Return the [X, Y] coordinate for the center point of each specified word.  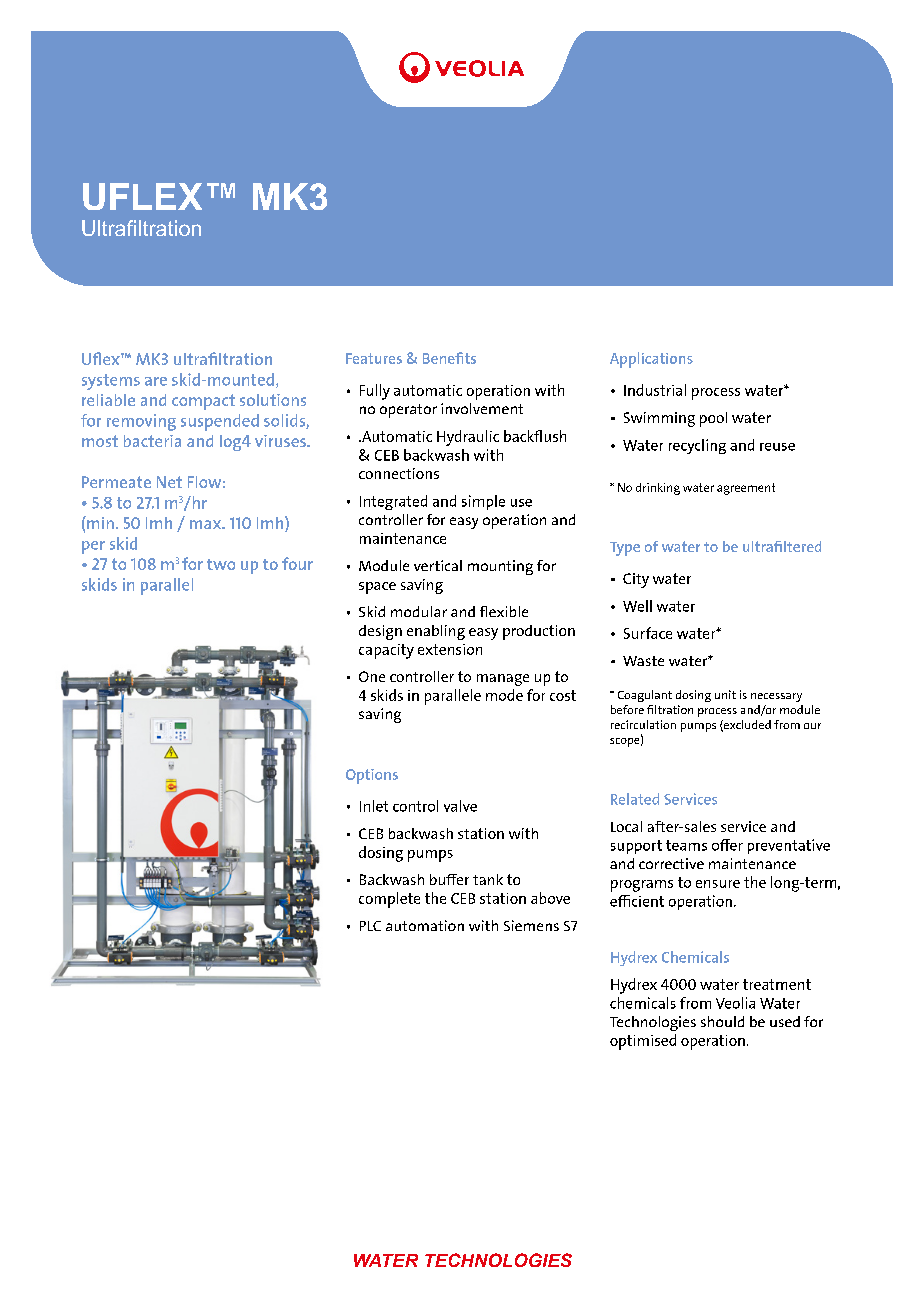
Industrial [655, 390]
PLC [370, 926]
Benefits [449, 358]
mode [504, 695]
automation [425, 925]
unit [725, 694]
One [372, 676]
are [156, 381]
